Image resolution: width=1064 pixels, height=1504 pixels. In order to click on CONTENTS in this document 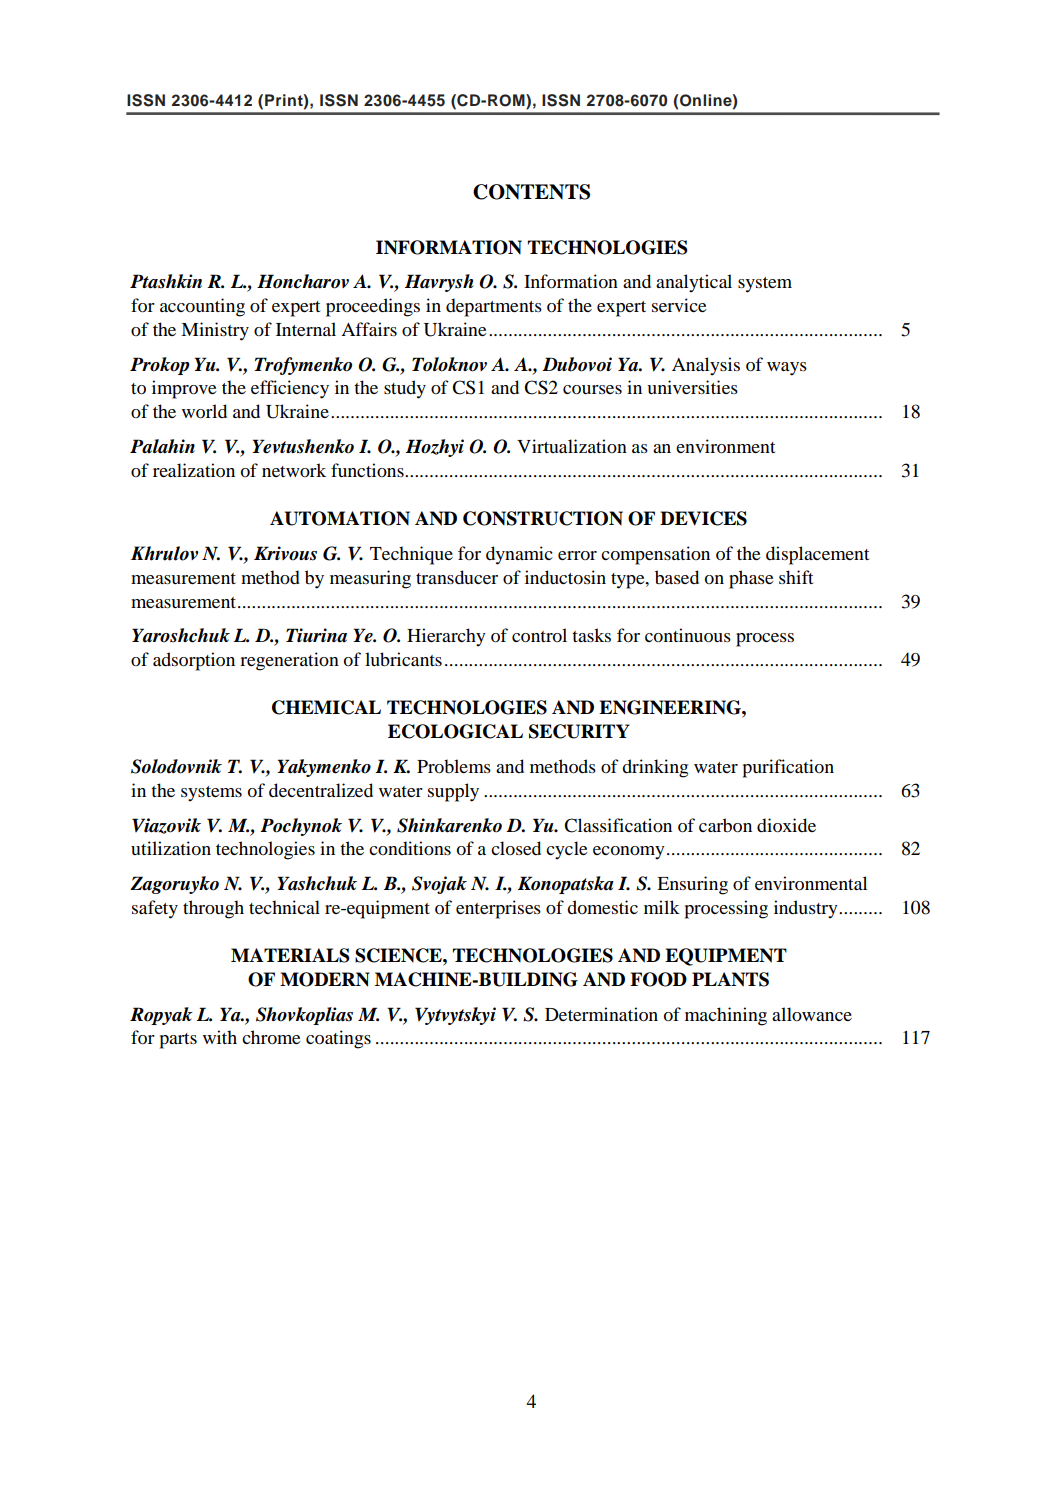, I will do `click(531, 192)`.
